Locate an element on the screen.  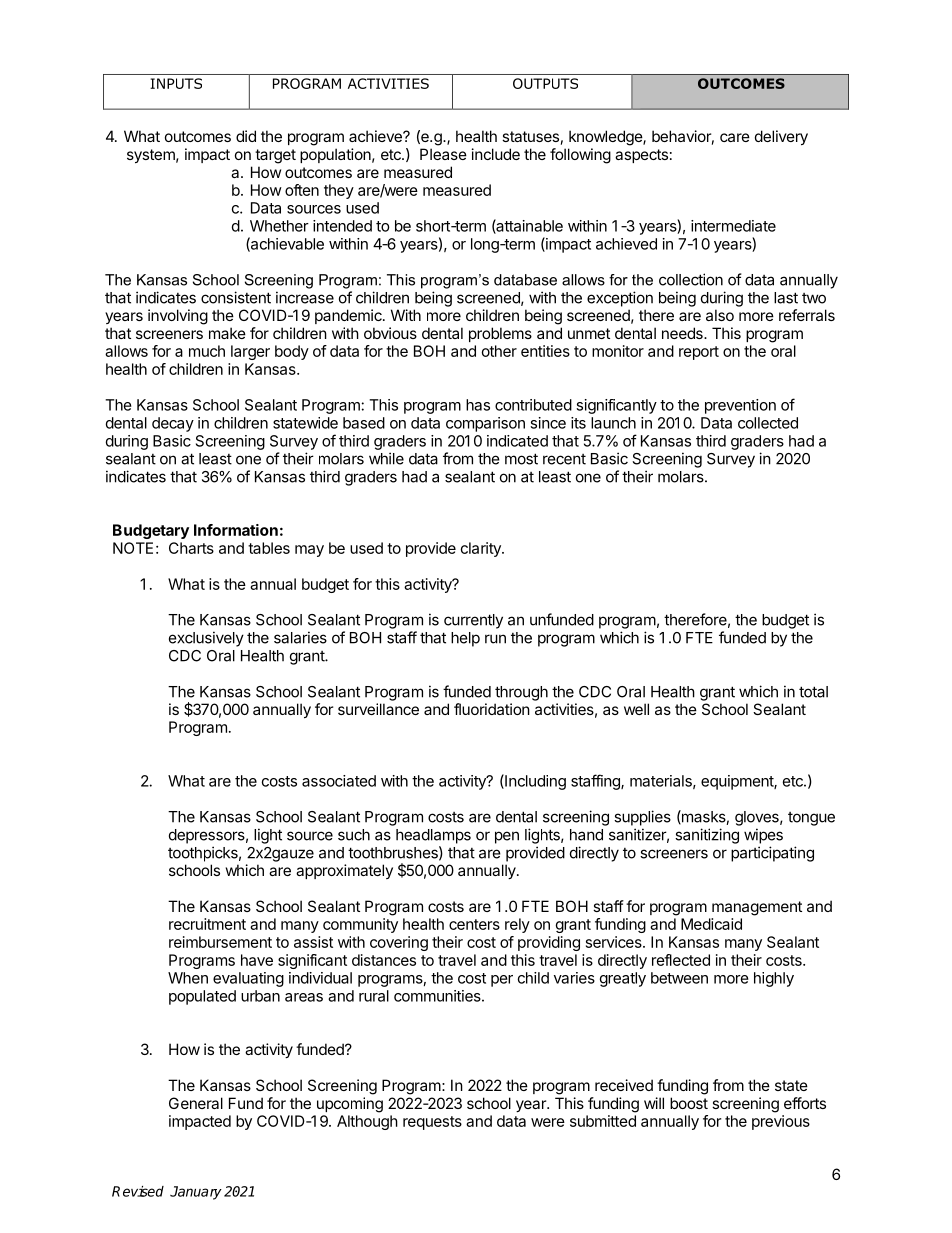
pen is located at coordinates (507, 837).
